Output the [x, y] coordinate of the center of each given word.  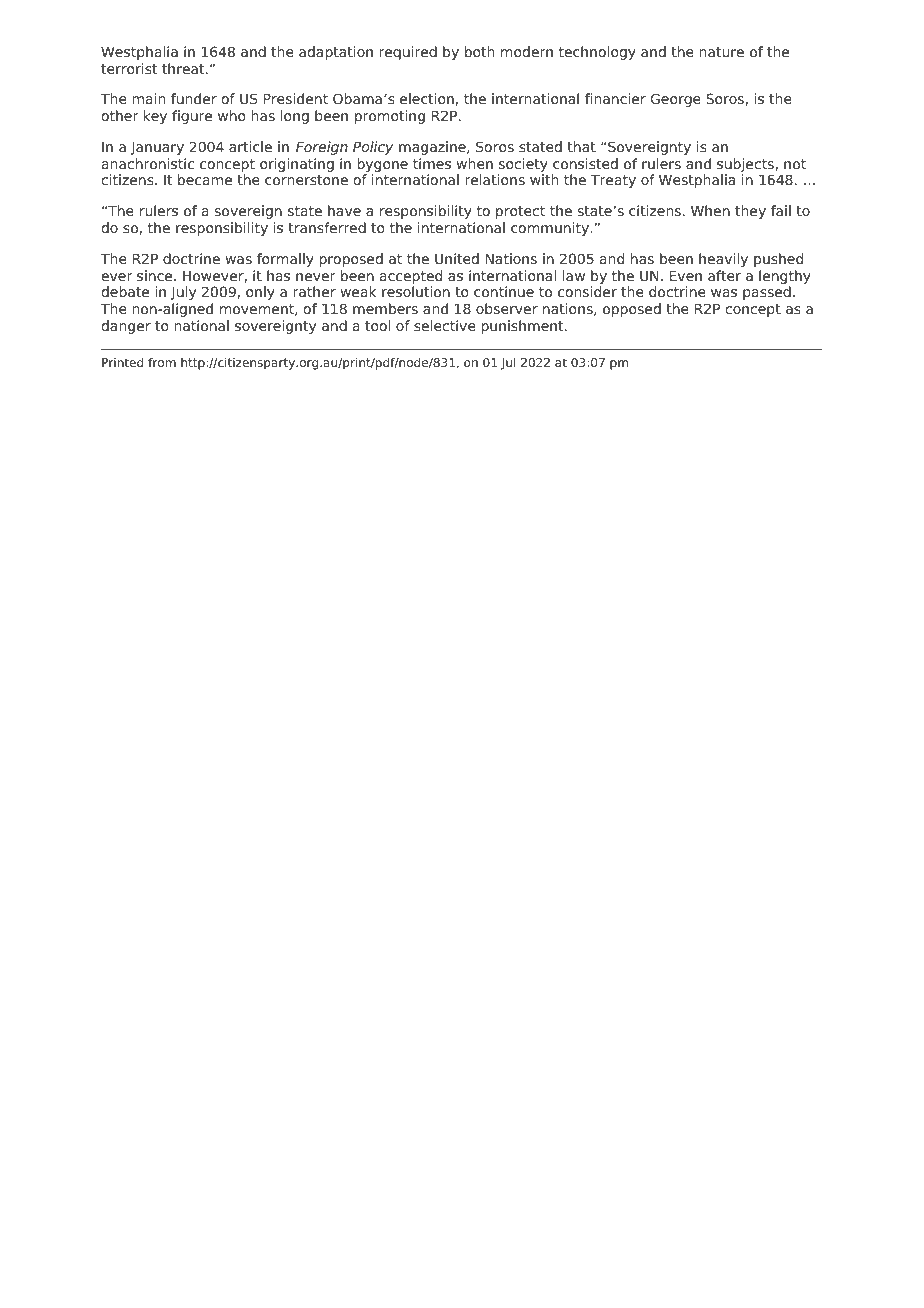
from [162, 362]
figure [192, 117]
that [581, 146]
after [724, 275]
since [156, 275]
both [479, 51]
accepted [411, 277]
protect [520, 212]
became [205, 179]
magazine [433, 148]
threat [184, 68]
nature [721, 52]
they [750, 212]
